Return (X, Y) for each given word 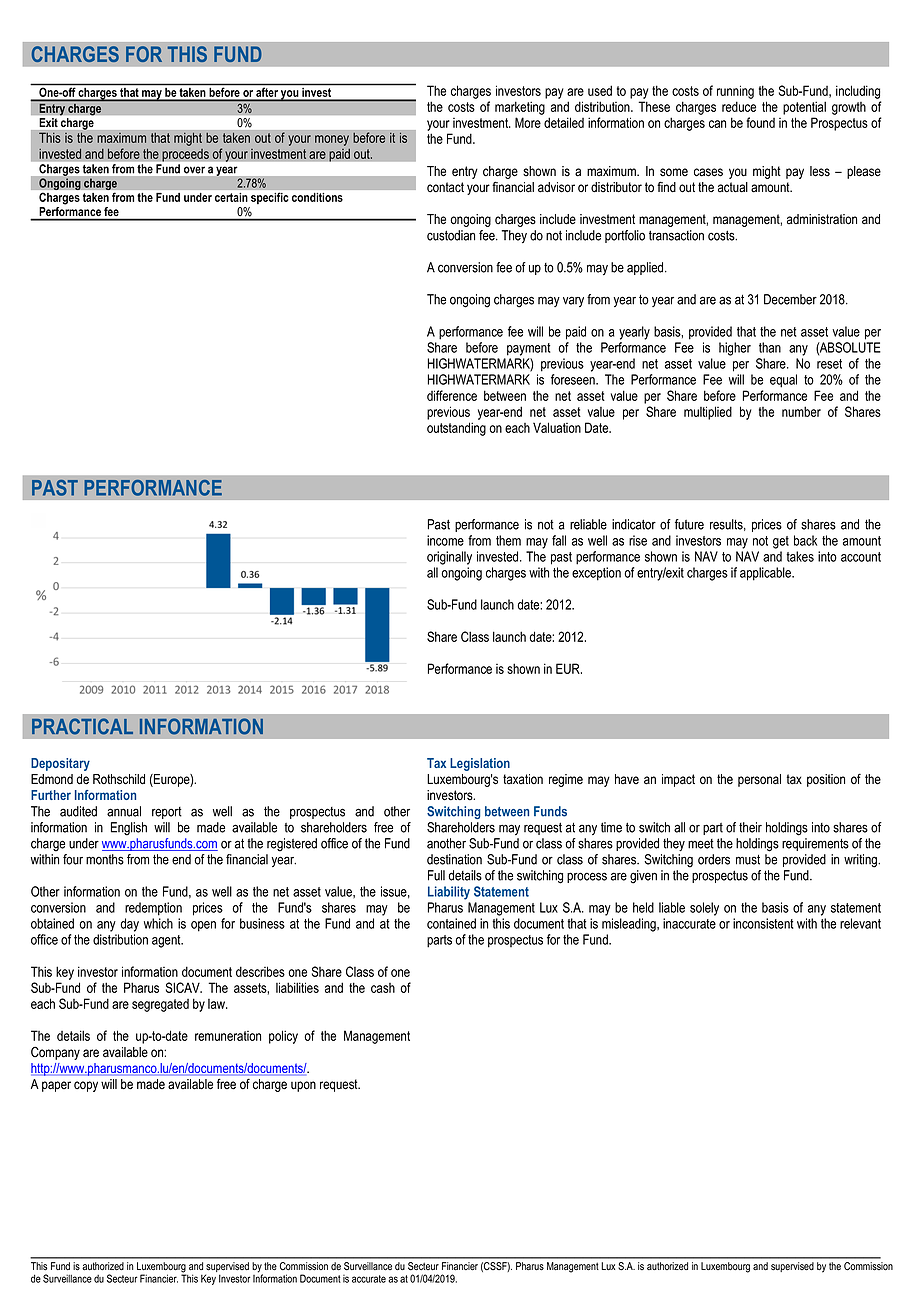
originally (449, 558)
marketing (520, 108)
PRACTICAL (82, 726)
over (194, 170)
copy (86, 1086)
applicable (766, 574)
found (760, 122)
